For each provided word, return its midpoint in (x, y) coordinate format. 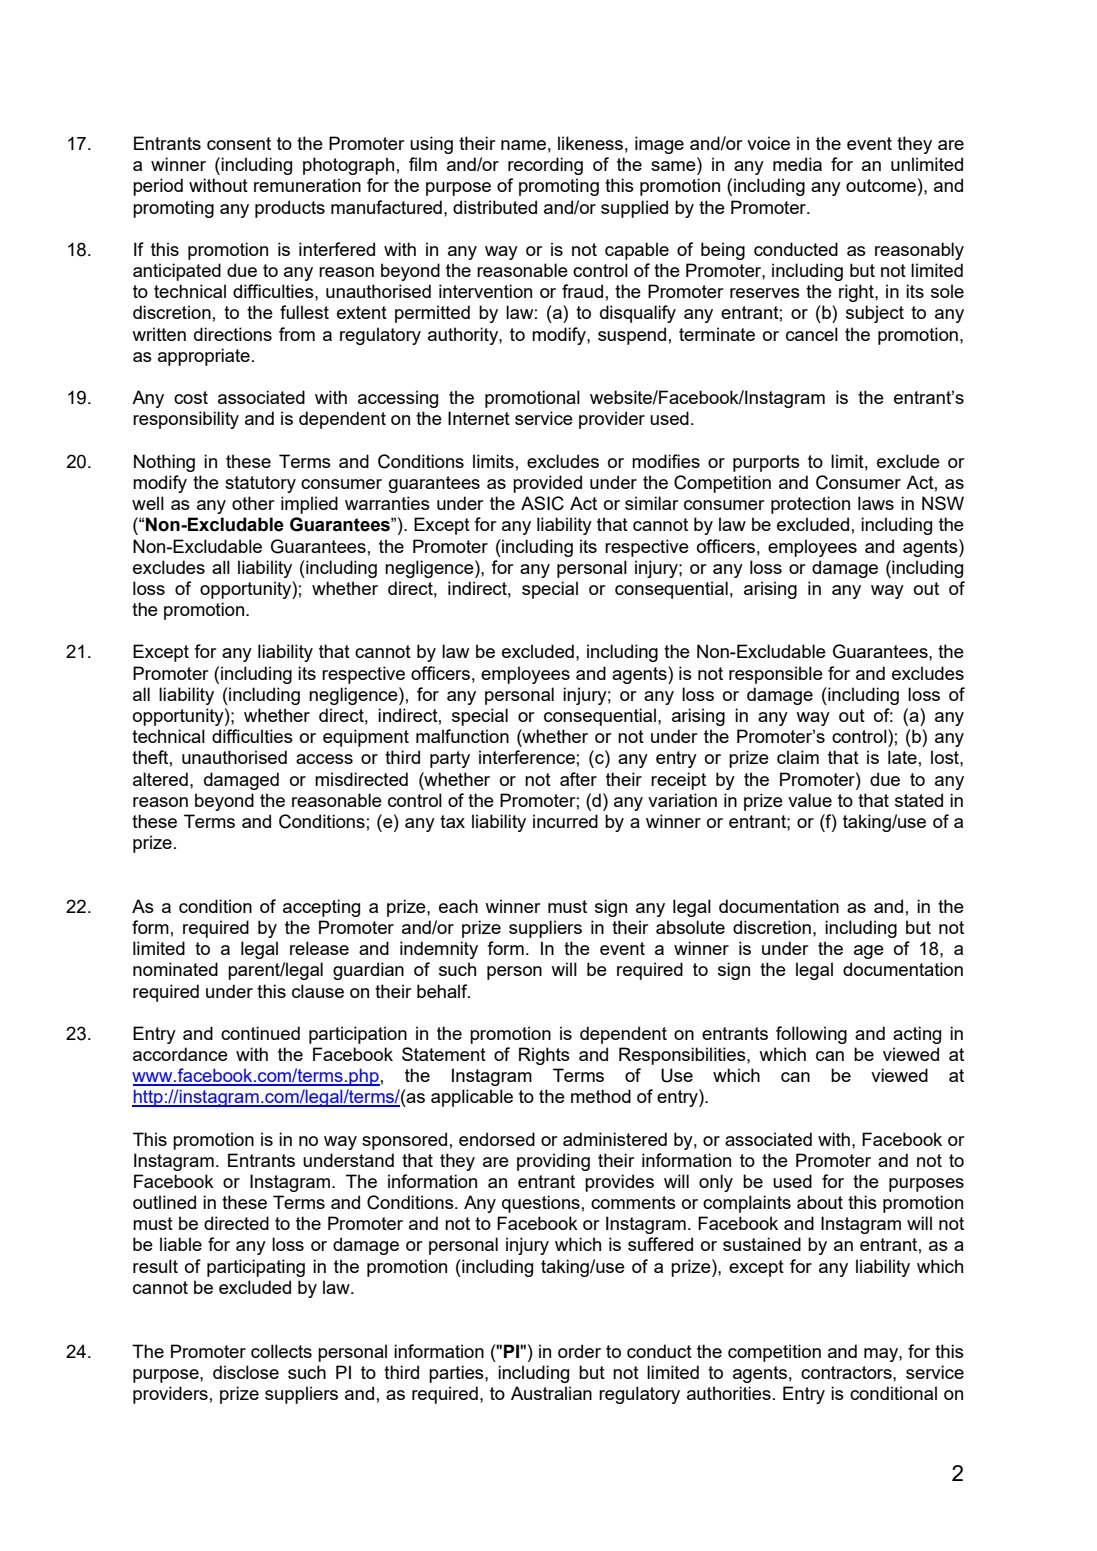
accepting (321, 908)
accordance (180, 1054)
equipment (366, 738)
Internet (479, 418)
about (820, 1202)
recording (545, 166)
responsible (776, 675)
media (797, 164)
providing (553, 1162)
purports (766, 463)
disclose (246, 1372)
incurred (565, 821)
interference (527, 757)
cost (191, 397)
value (810, 800)
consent (239, 143)
